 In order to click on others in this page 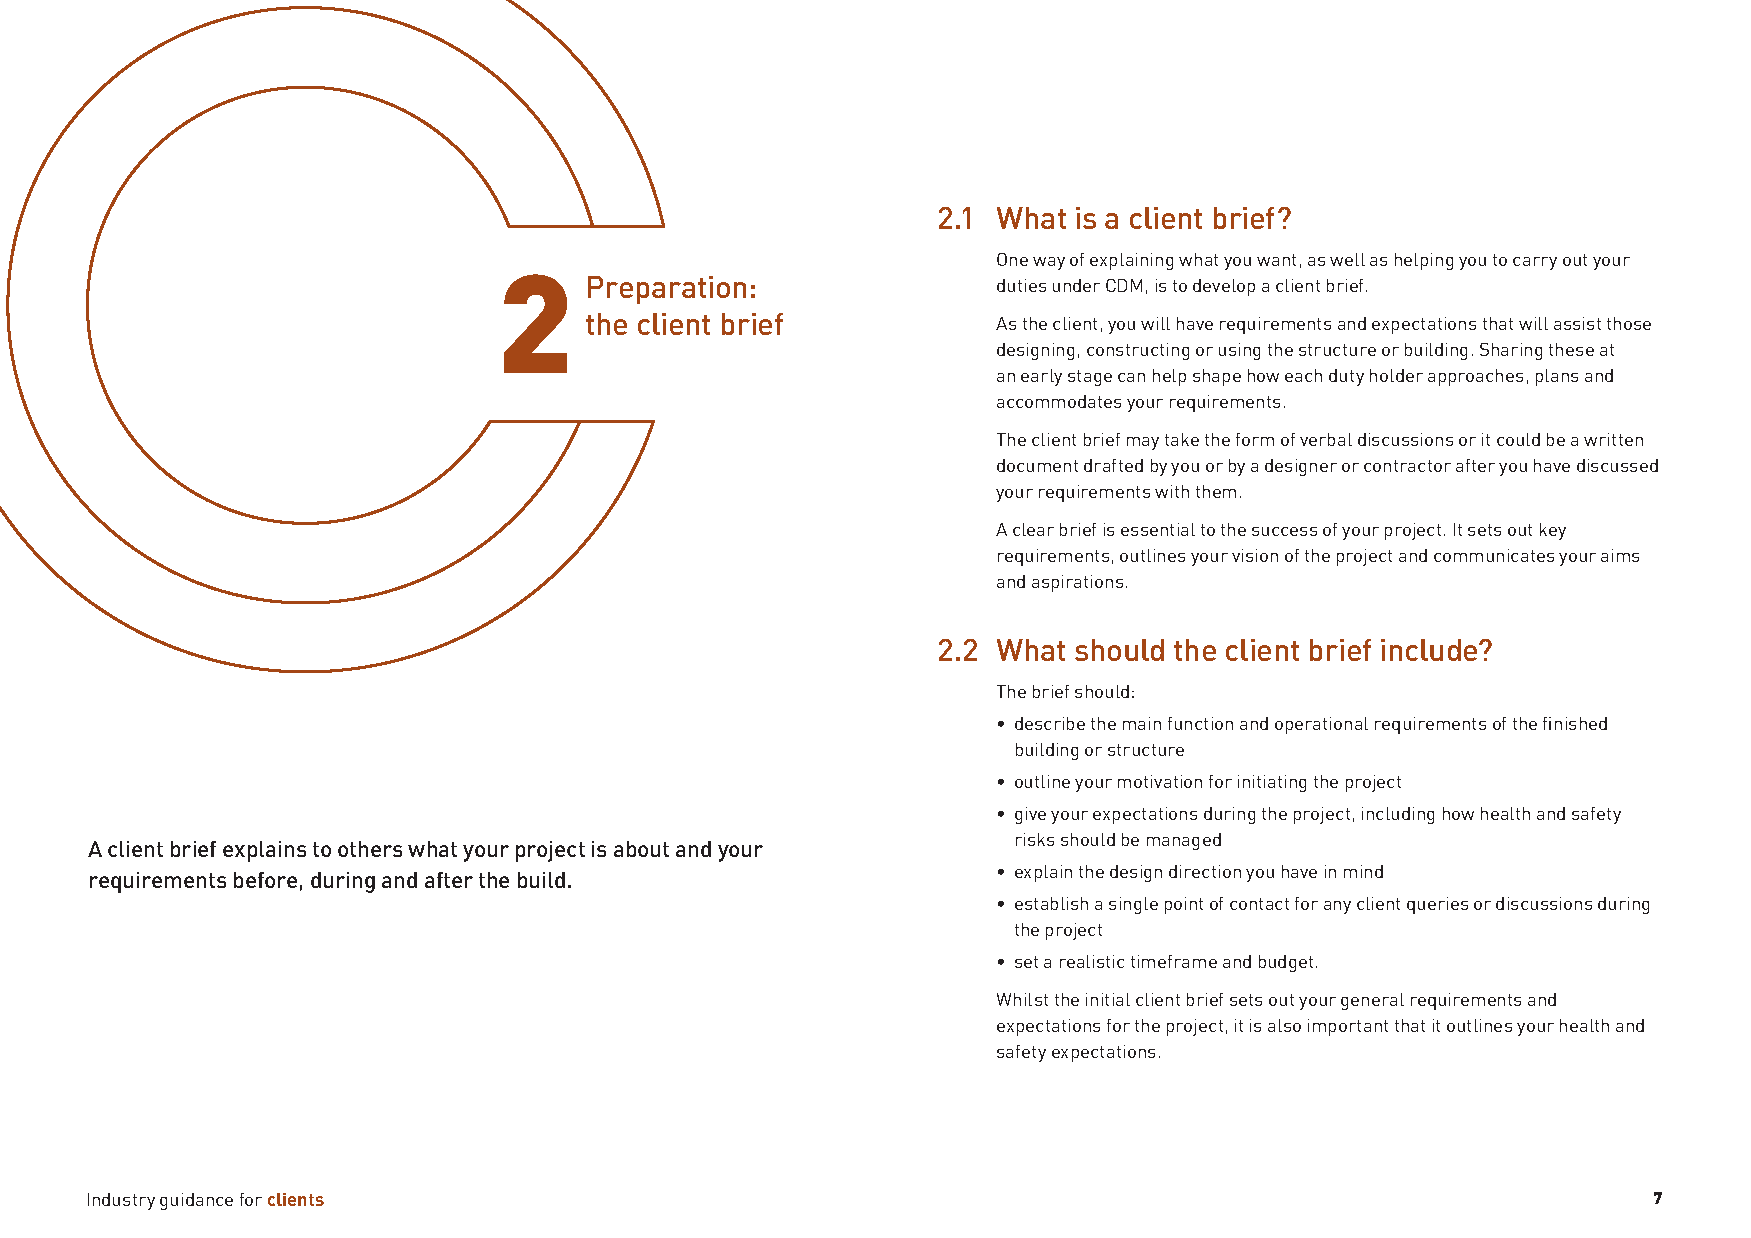, I will do `click(370, 849)`.
